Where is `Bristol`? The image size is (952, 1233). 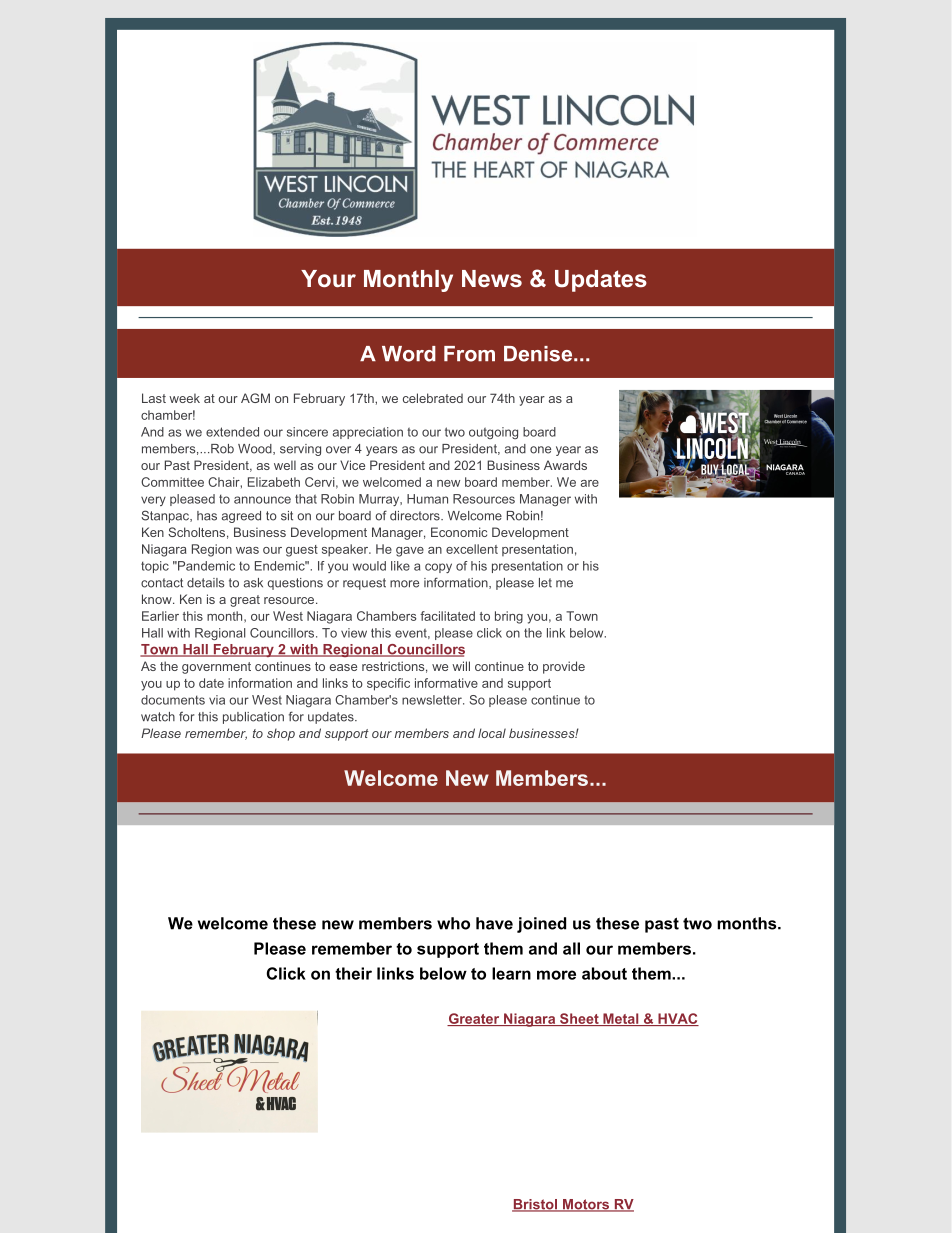
Bristol is located at coordinates (536, 1205).
